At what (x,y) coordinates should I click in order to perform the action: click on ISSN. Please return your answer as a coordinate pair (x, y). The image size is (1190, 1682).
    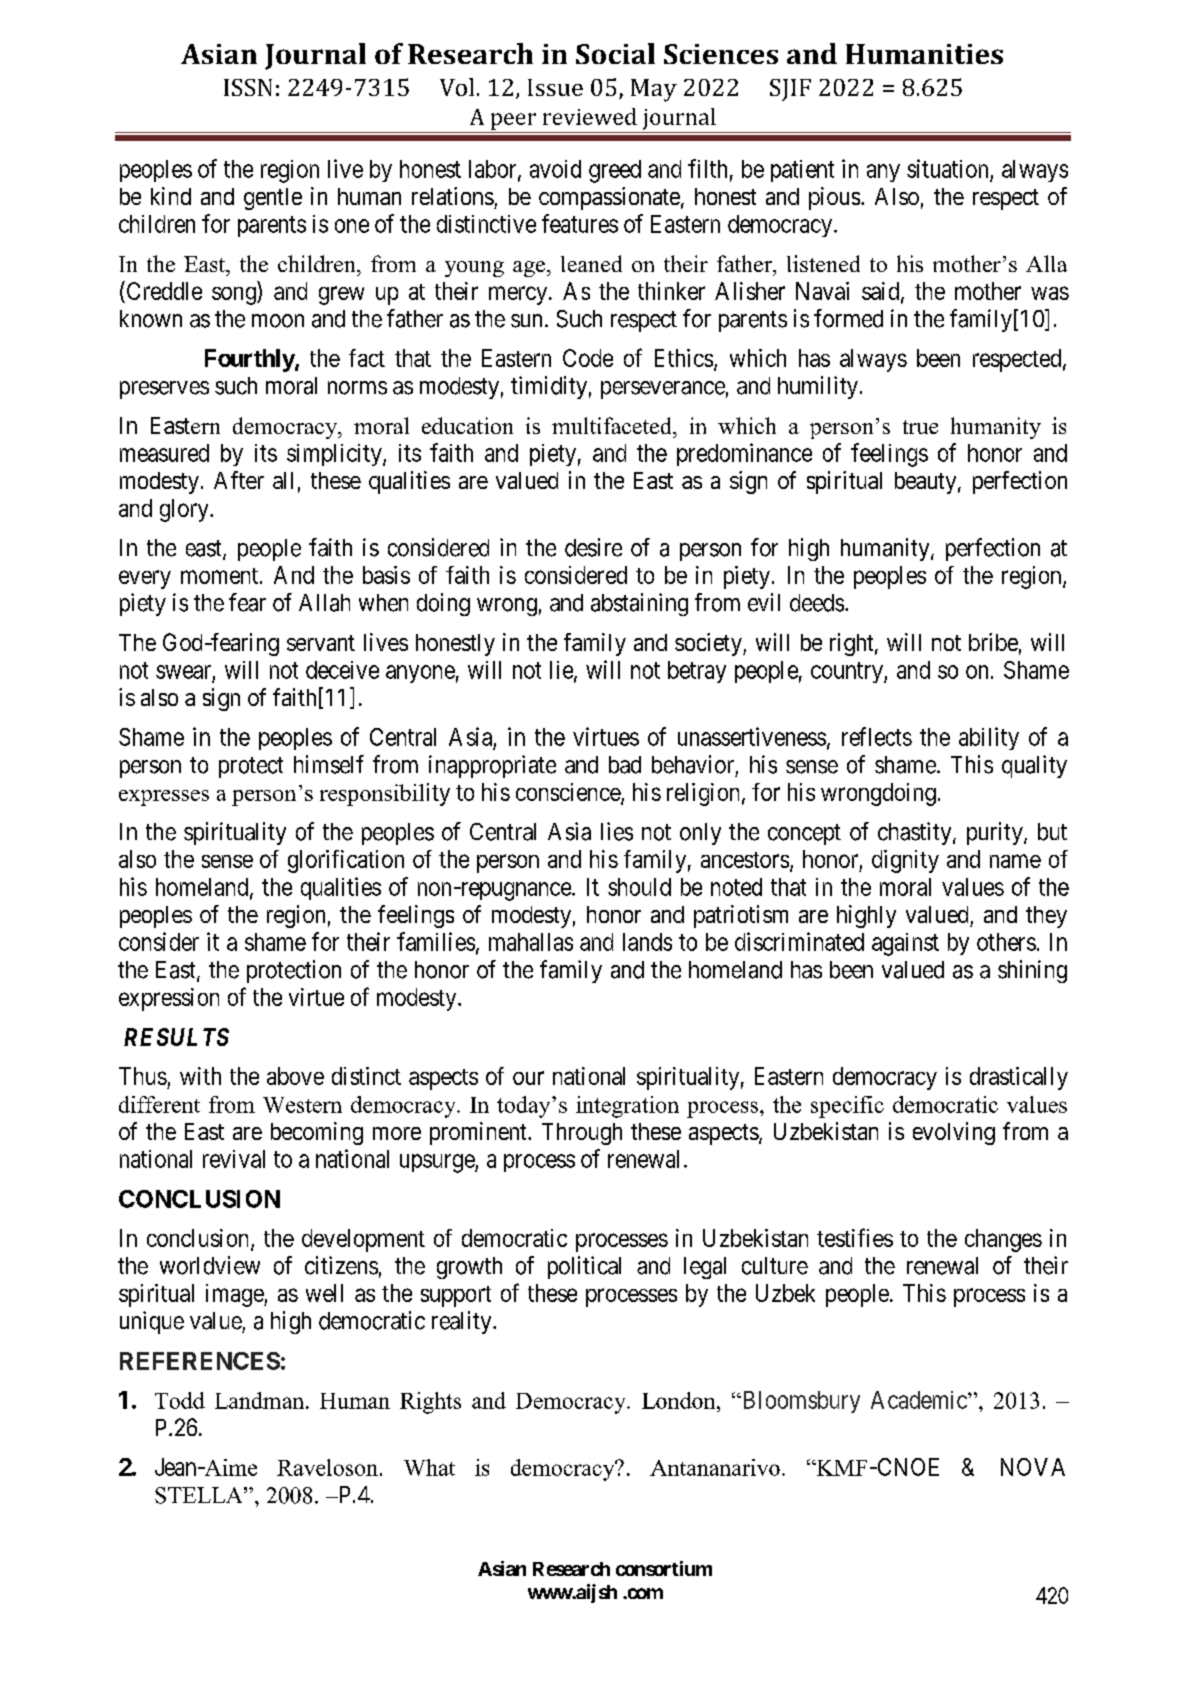
    Looking at the image, I should click on (248, 87).
